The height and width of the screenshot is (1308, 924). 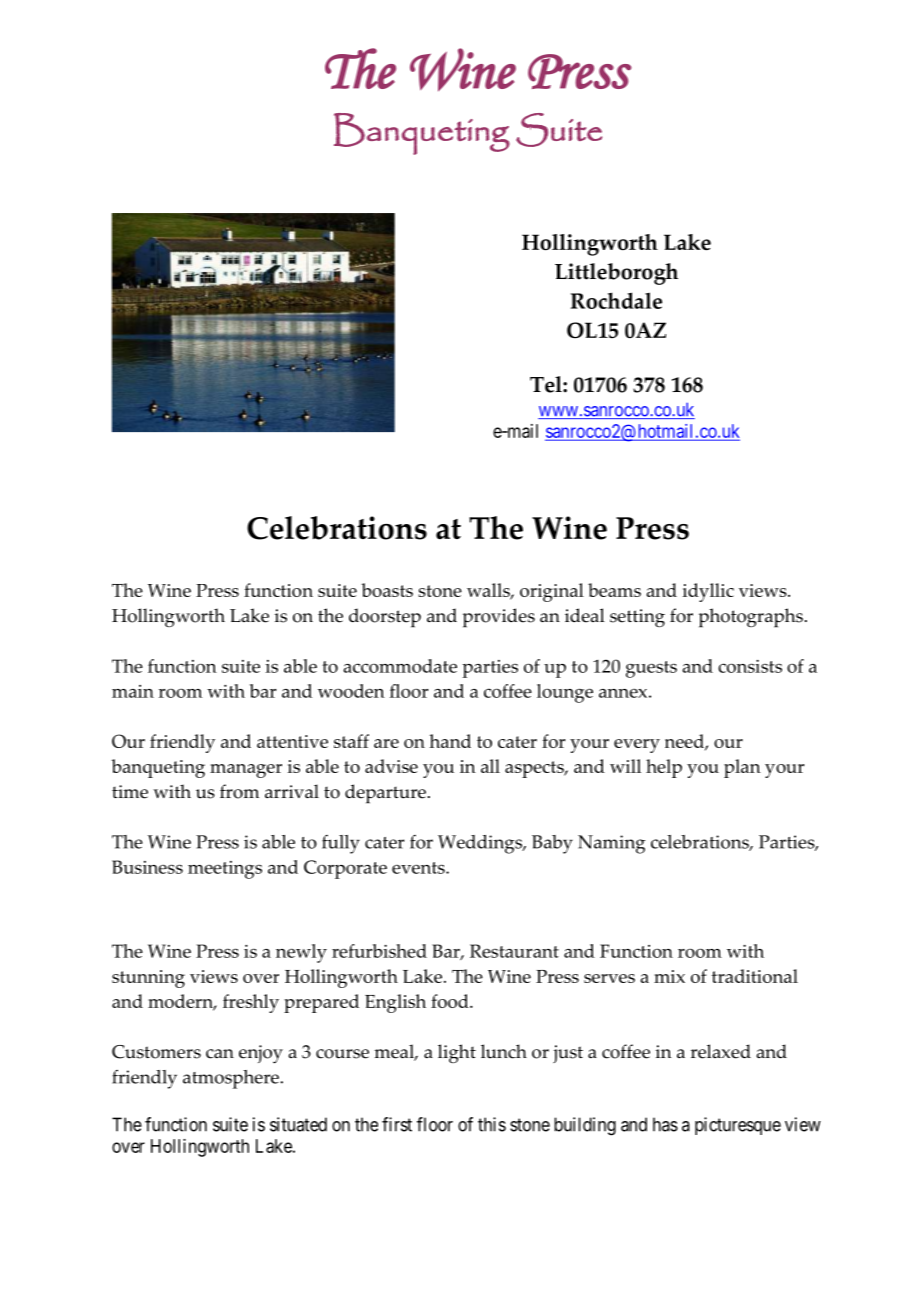 I want to click on help, so click(x=664, y=768).
